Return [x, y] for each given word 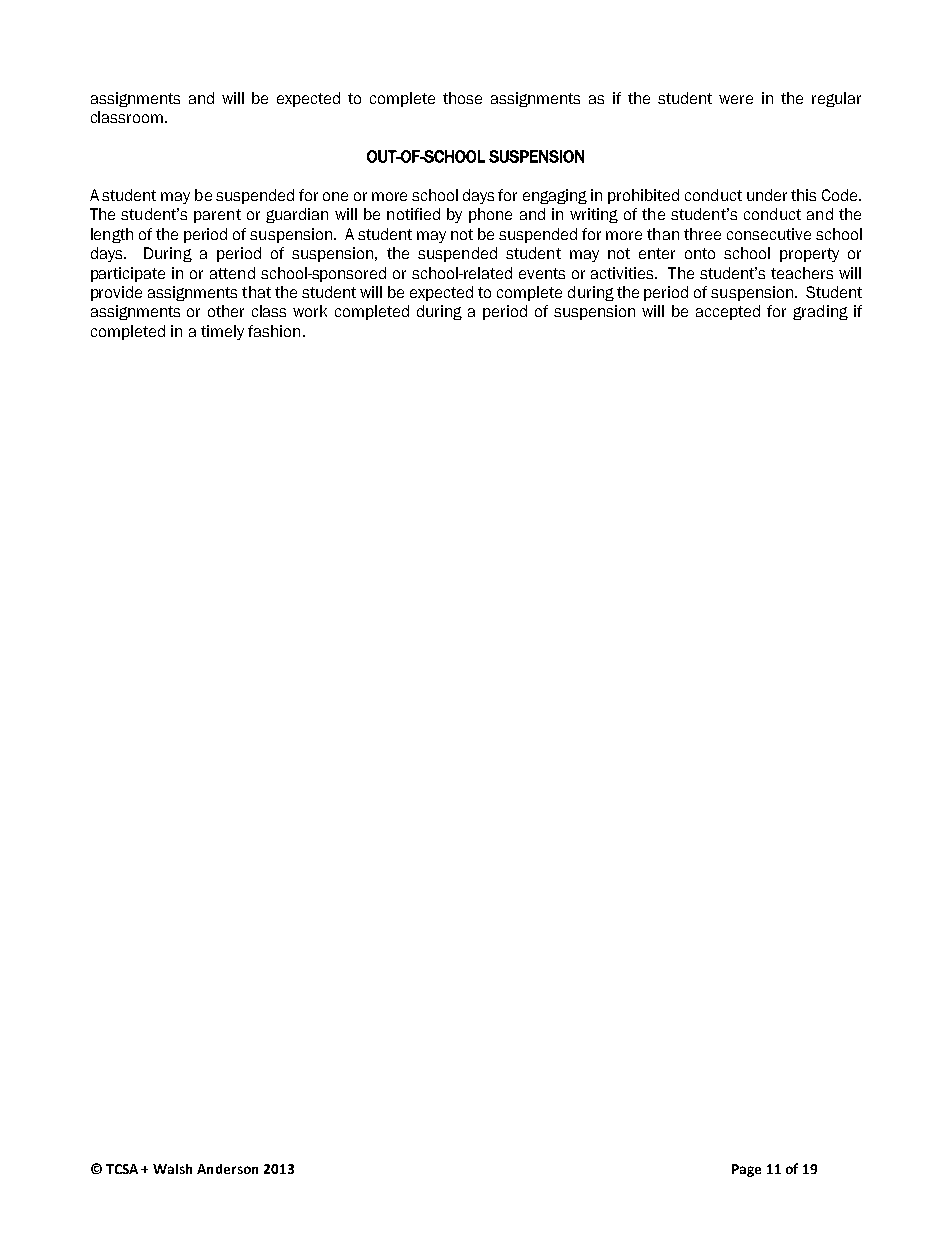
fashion [274, 331]
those [462, 98]
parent [217, 216]
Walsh [172, 1169]
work [310, 311]
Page [746, 1170]
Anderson [227, 1169]
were [736, 99]
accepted [728, 312]
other [226, 311]
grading [820, 312]
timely [222, 332]
